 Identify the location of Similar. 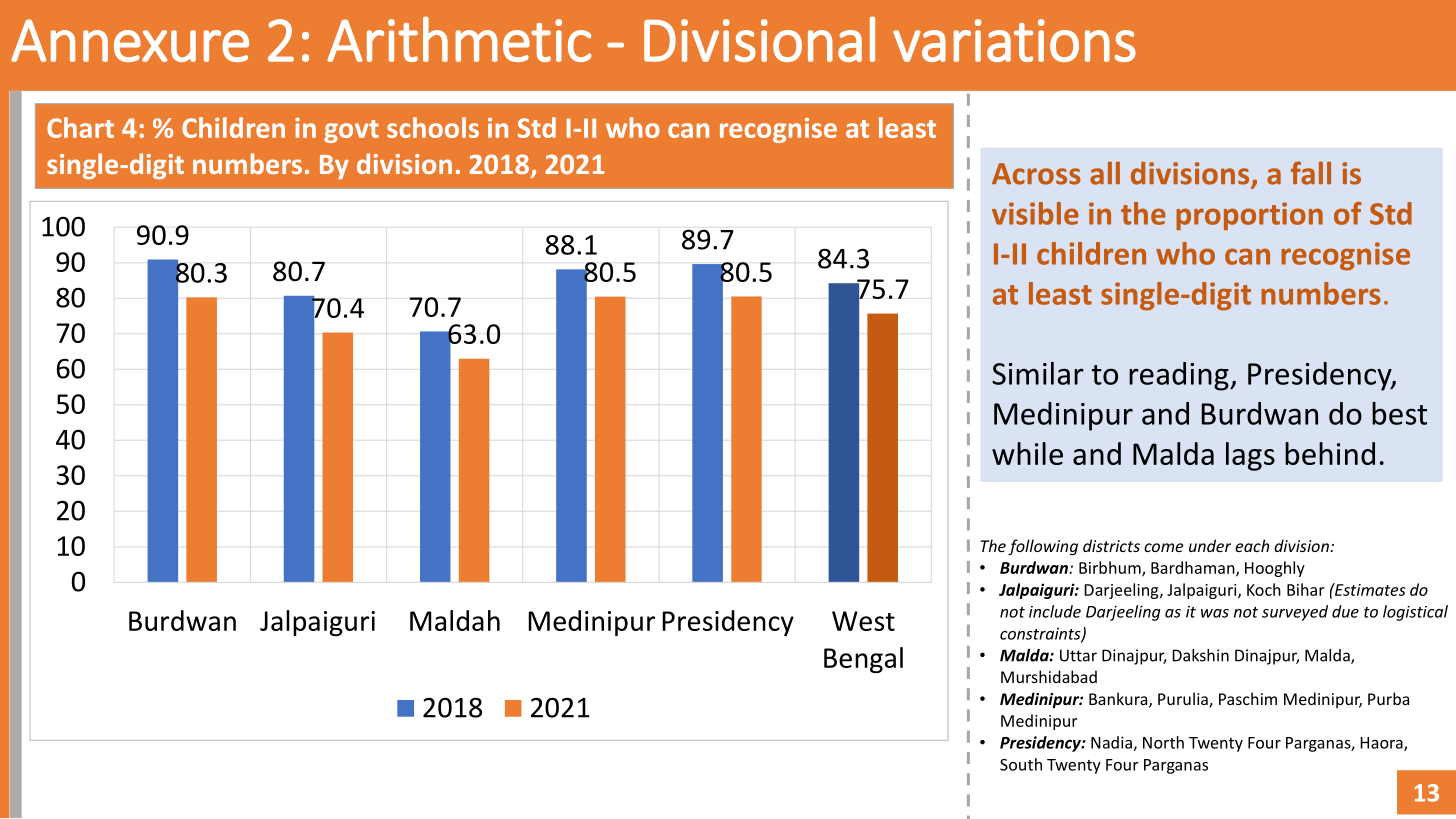
(1038, 373).
